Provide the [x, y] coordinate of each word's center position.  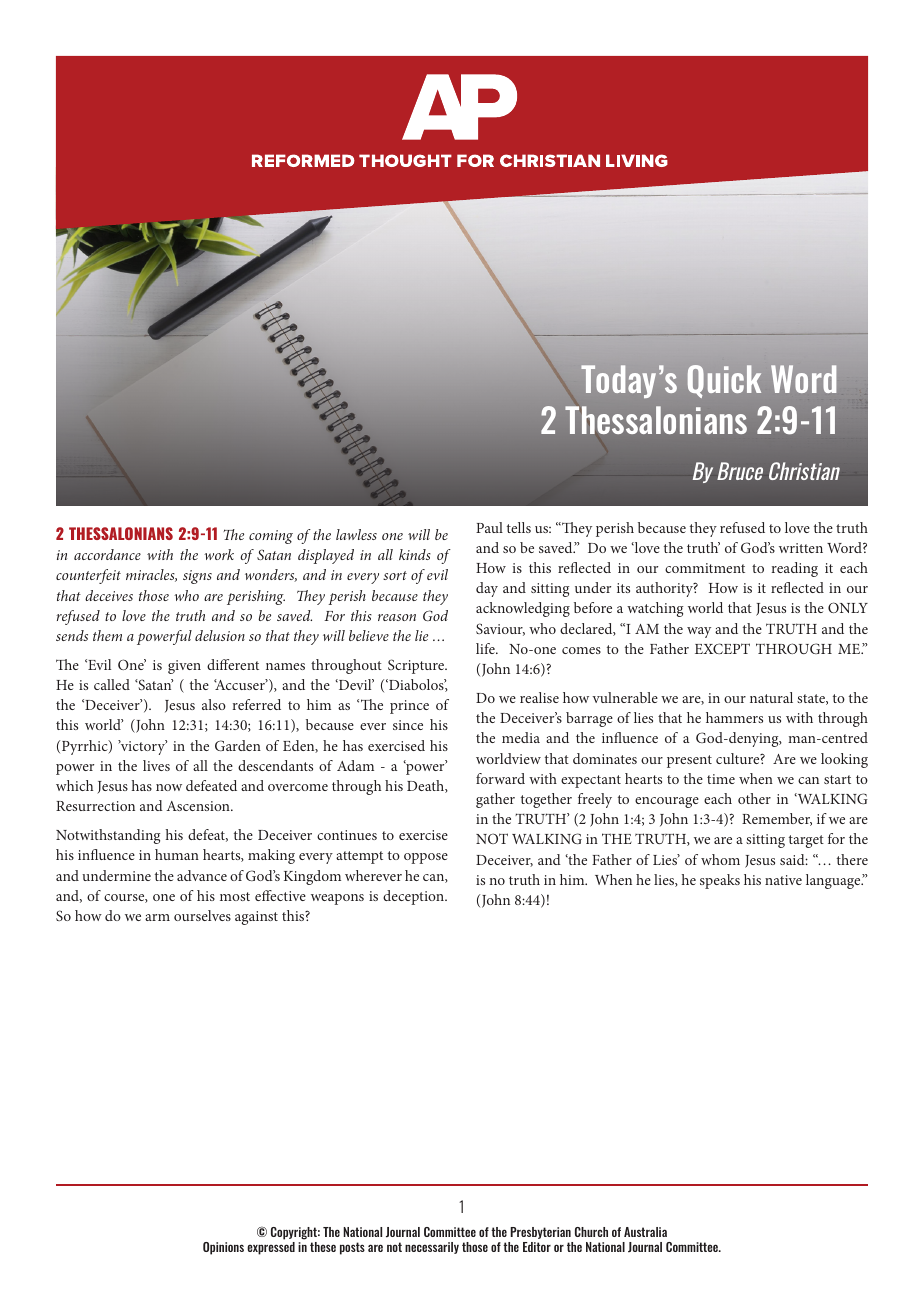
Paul [489, 527]
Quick [724, 381]
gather [495, 800]
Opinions [223, 1248]
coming [271, 537]
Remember [777, 819]
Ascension [199, 806]
